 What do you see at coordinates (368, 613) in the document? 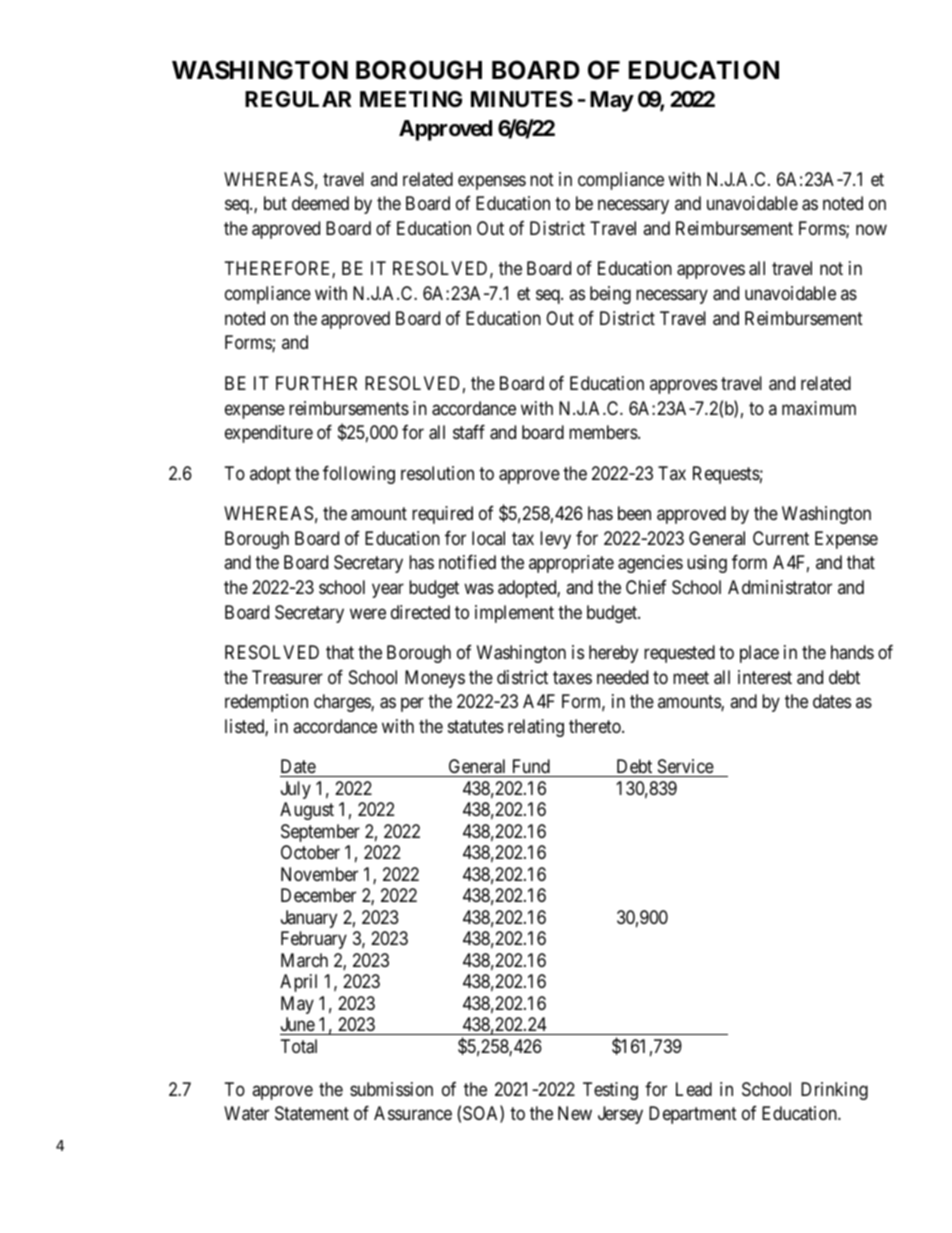
I see `were` at bounding box center [368, 613].
